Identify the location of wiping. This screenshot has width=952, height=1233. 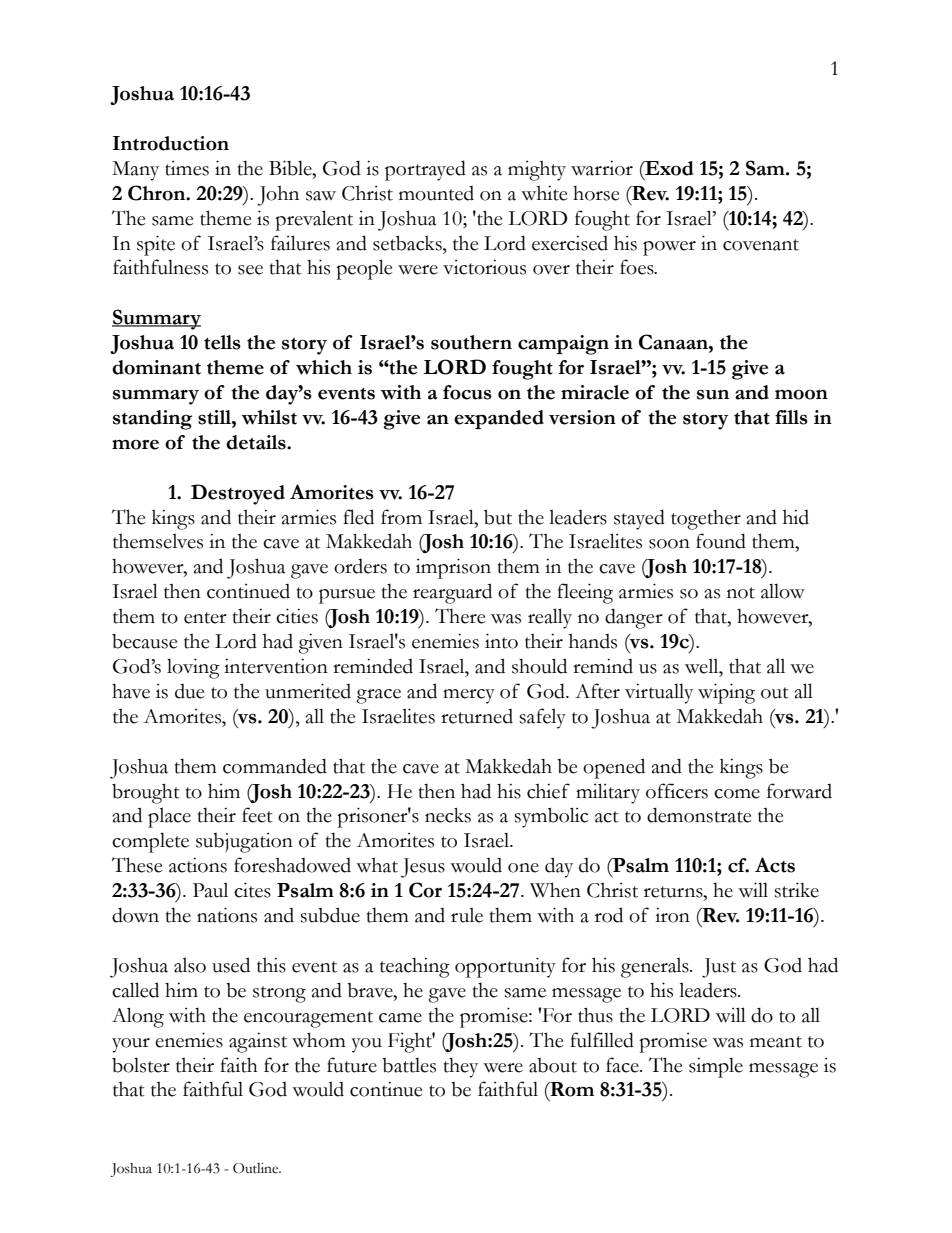
(726, 693).
